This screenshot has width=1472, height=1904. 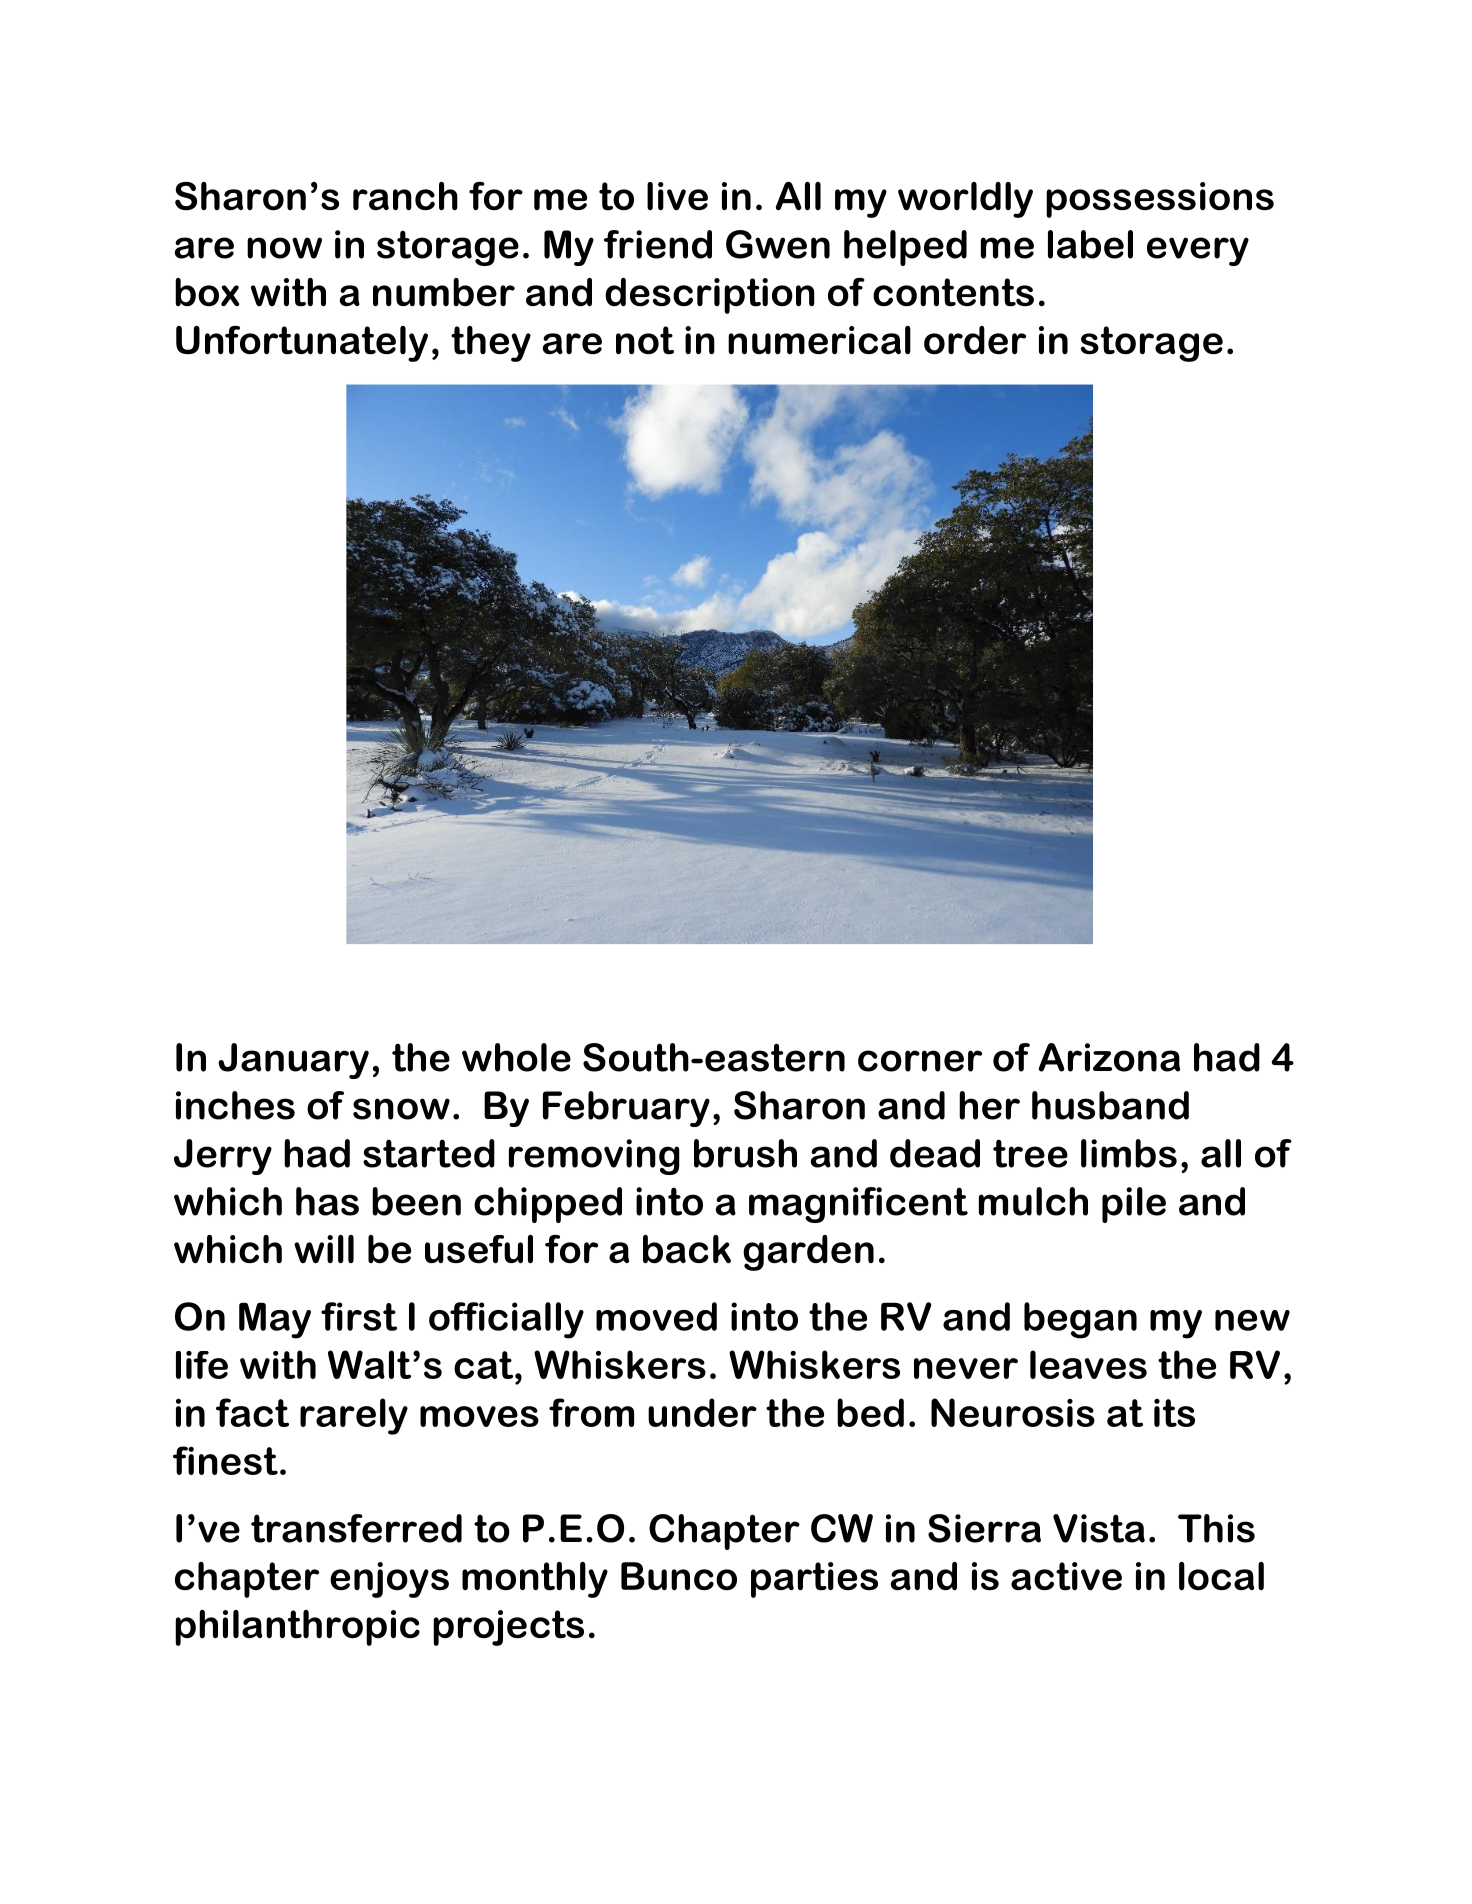 What do you see at coordinates (1090, 244) in the screenshot?
I see `label` at bounding box center [1090, 244].
